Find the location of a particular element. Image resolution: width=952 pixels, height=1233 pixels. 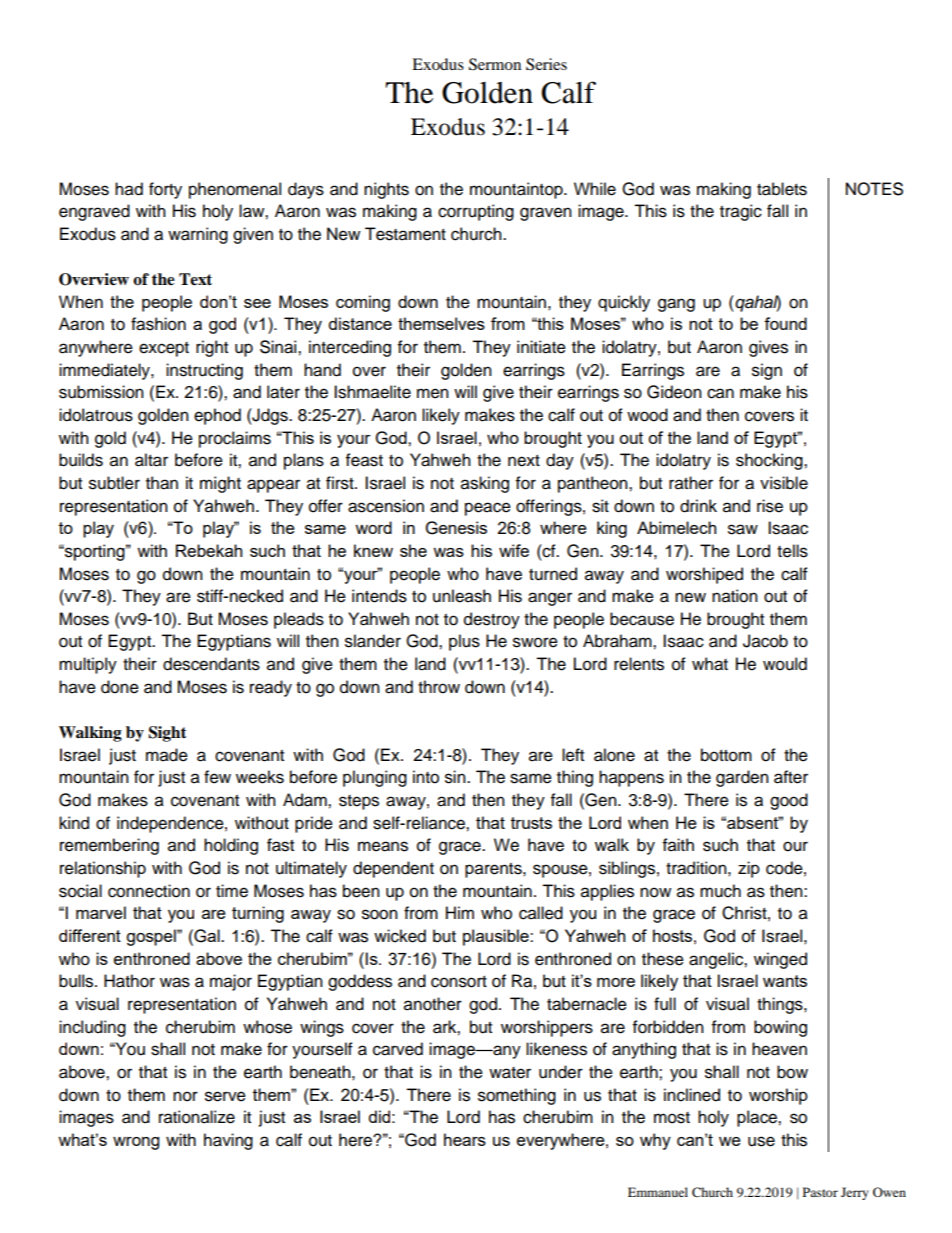

hears is located at coordinates (465, 1139).
